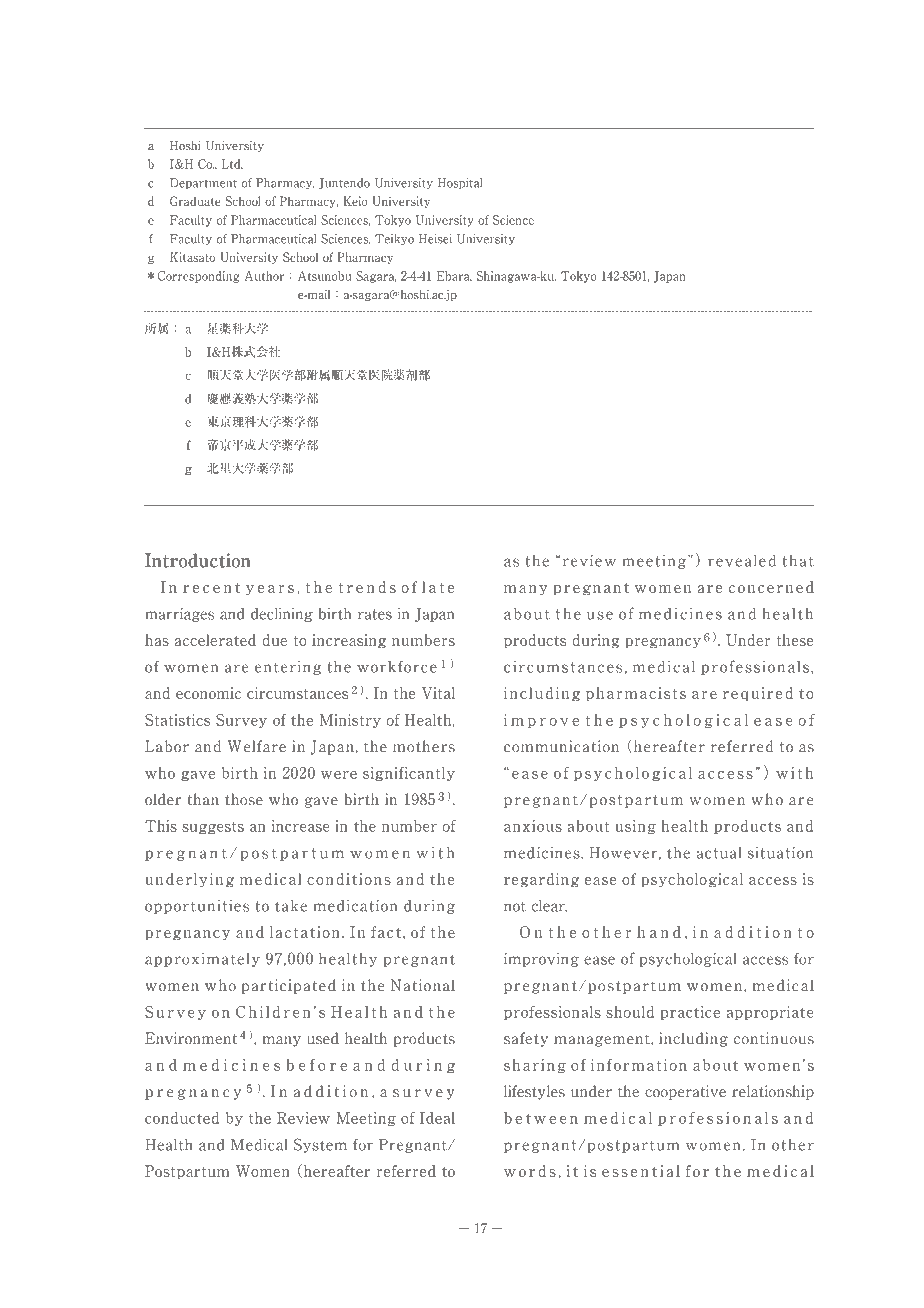 The image size is (924, 1308). Describe the element at coordinates (375, 614) in the screenshot. I see `rates` at that location.
